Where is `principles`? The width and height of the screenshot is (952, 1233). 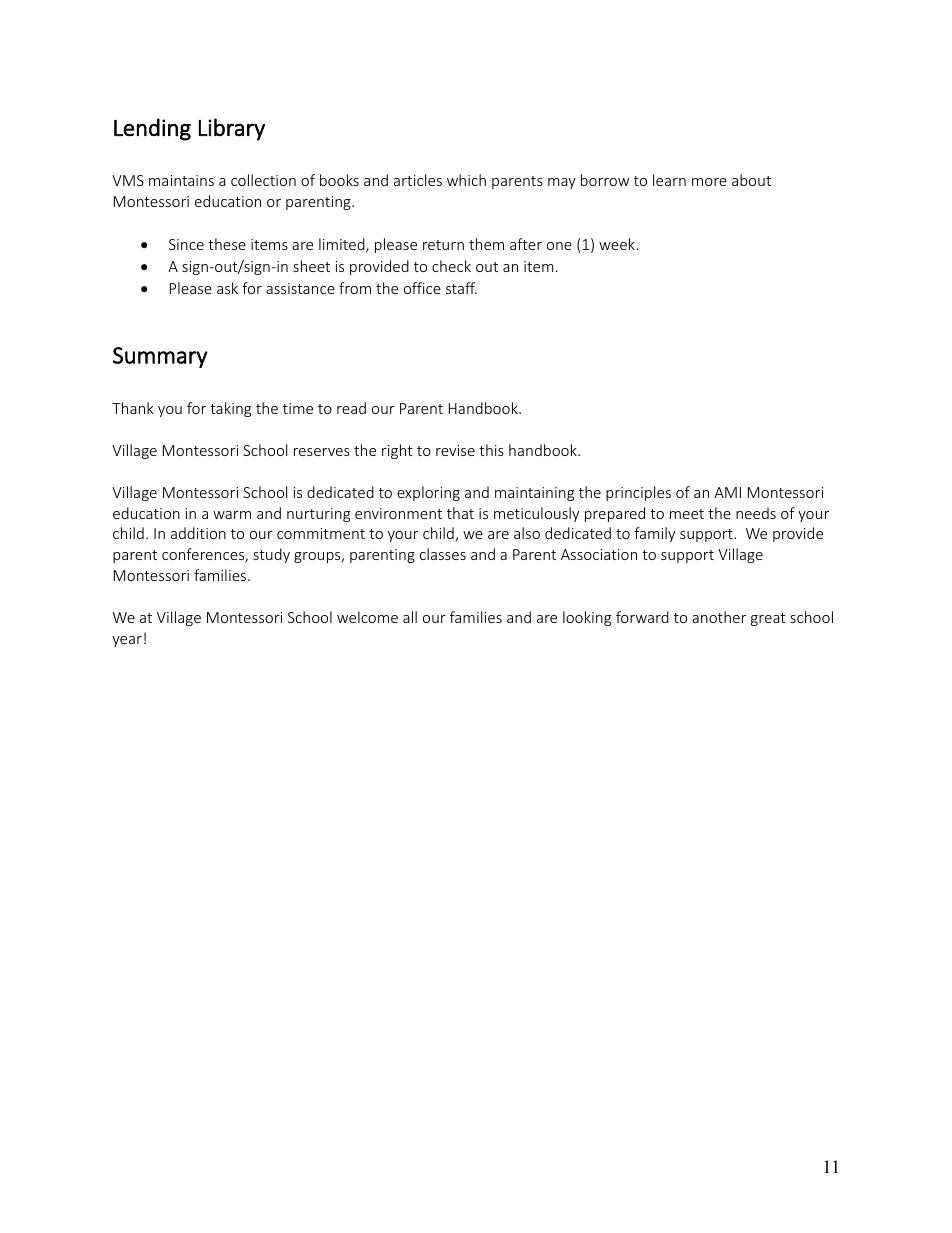
principles is located at coordinates (638, 493).
